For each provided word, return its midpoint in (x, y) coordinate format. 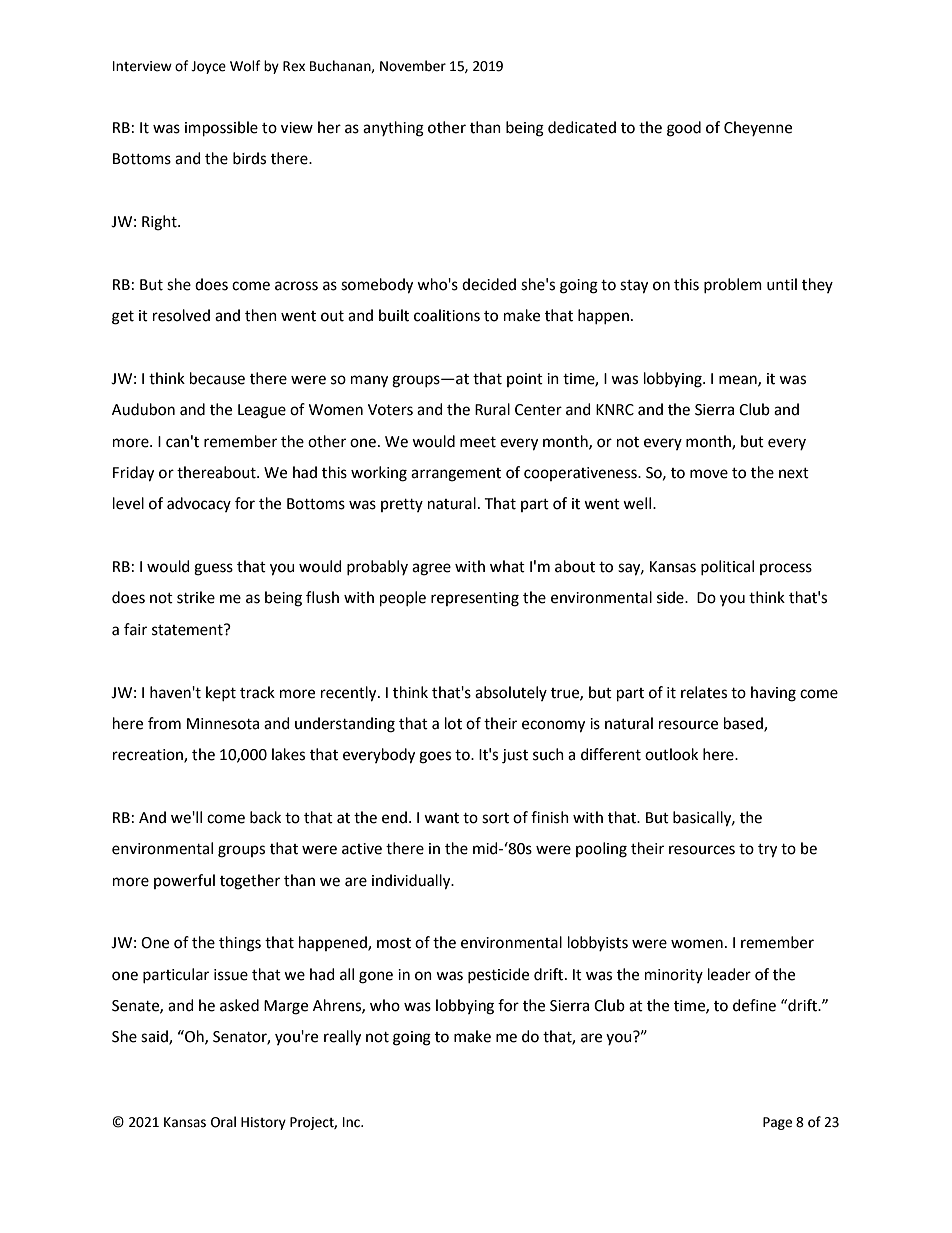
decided (489, 284)
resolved (181, 315)
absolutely (511, 693)
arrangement (456, 475)
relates (704, 692)
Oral (223, 1122)
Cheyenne (758, 128)
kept (221, 693)
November (413, 66)
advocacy (199, 504)
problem (733, 285)
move (709, 474)
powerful (184, 881)
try (767, 851)
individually (412, 882)
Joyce (208, 67)
